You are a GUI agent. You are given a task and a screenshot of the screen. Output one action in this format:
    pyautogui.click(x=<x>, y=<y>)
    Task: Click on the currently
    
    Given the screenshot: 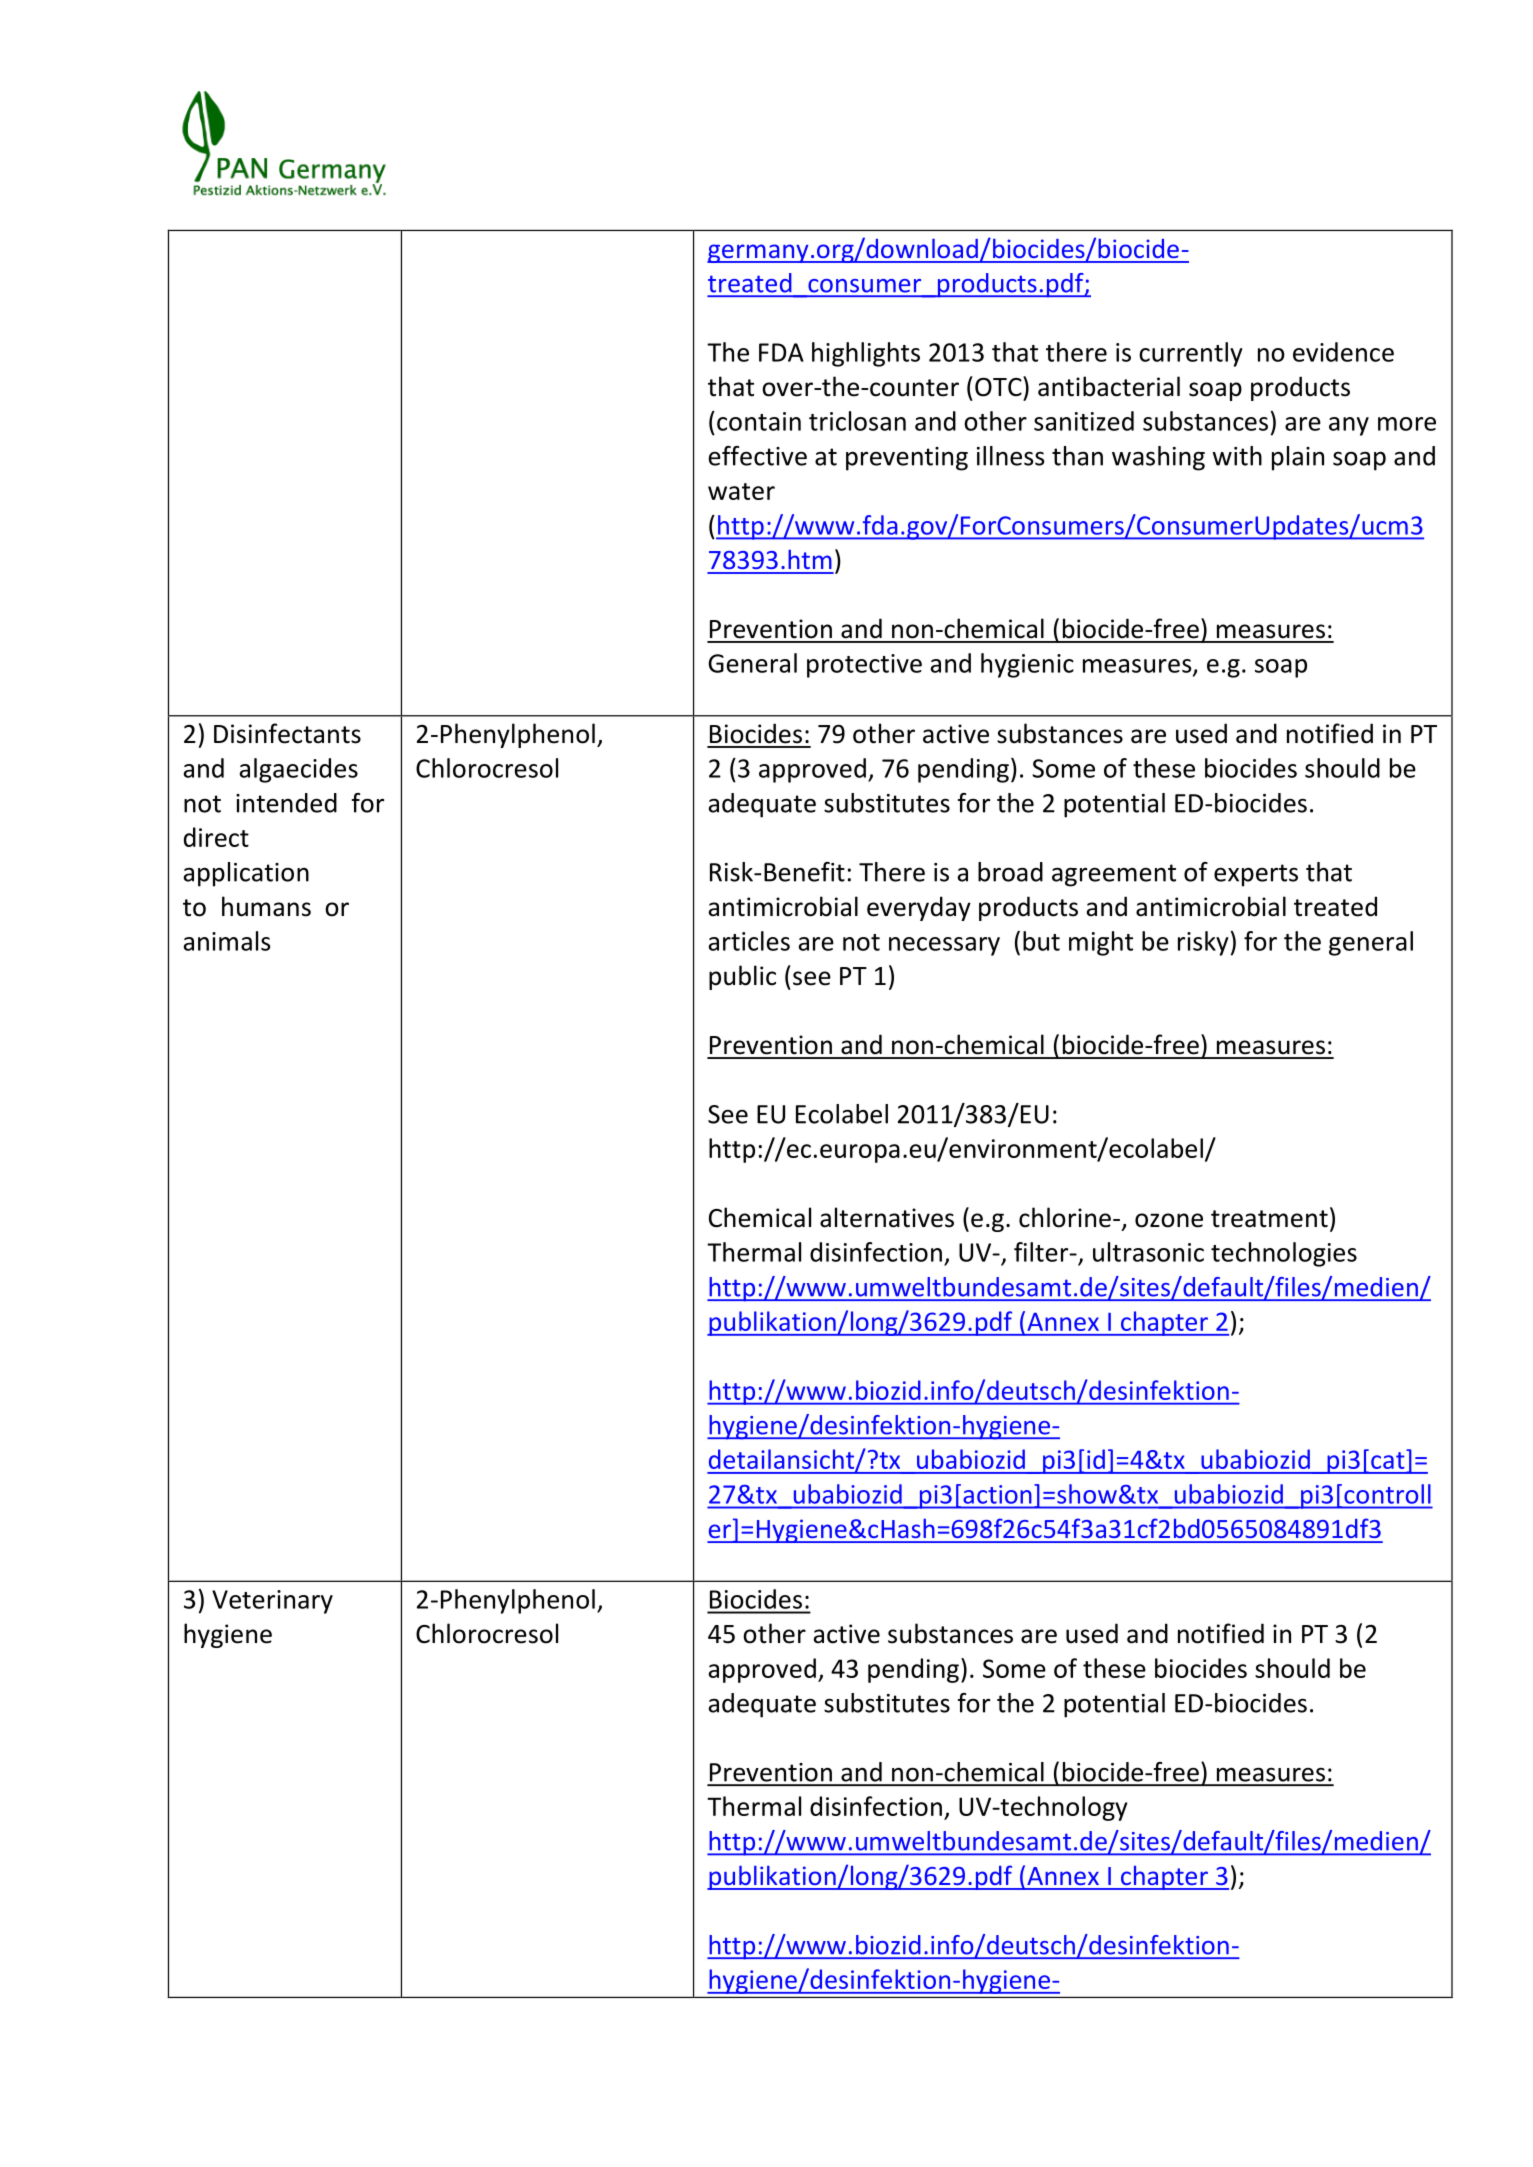 What is the action you would take?
    pyautogui.click(x=1191, y=354)
